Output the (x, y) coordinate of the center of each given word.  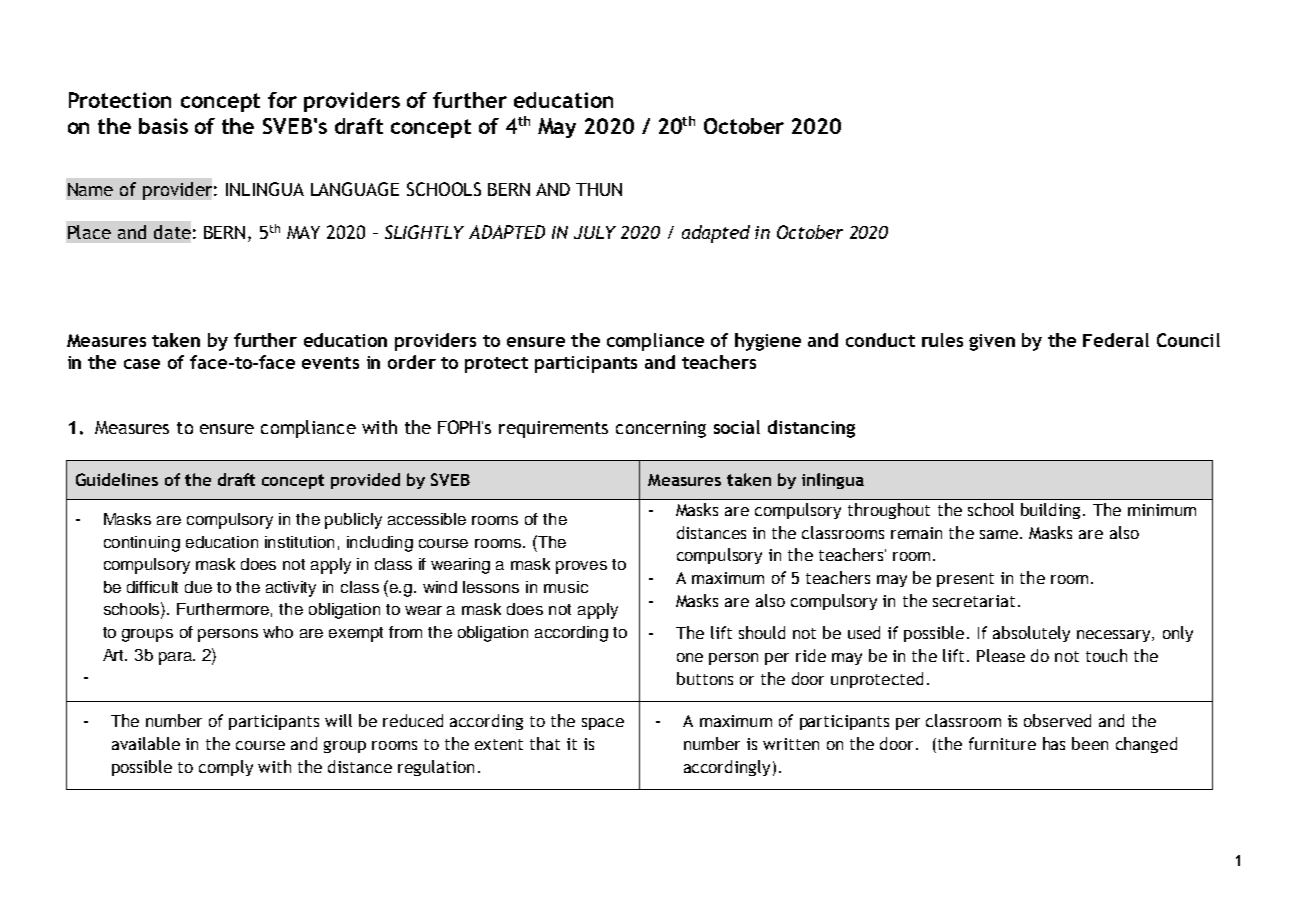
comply (226, 768)
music (566, 587)
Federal (1116, 340)
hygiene (768, 342)
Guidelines (117, 479)
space (603, 724)
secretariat (974, 601)
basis (163, 126)
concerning (661, 429)
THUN (599, 189)
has (1054, 743)
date (172, 232)
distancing (811, 429)
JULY (595, 232)
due (198, 587)
